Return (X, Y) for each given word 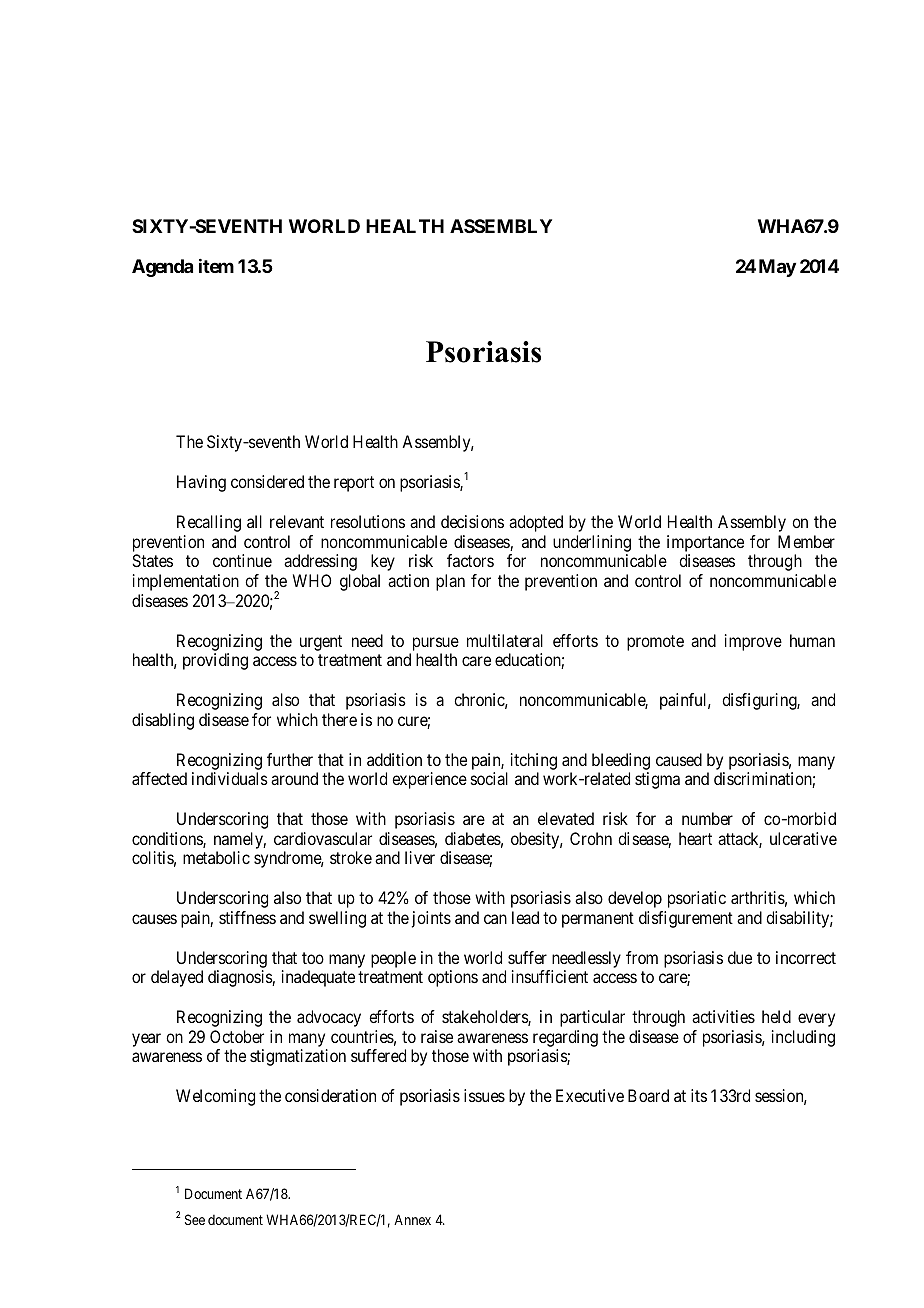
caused (679, 759)
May (777, 268)
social (489, 778)
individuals (230, 778)
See (195, 1219)
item (216, 266)
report (354, 484)
